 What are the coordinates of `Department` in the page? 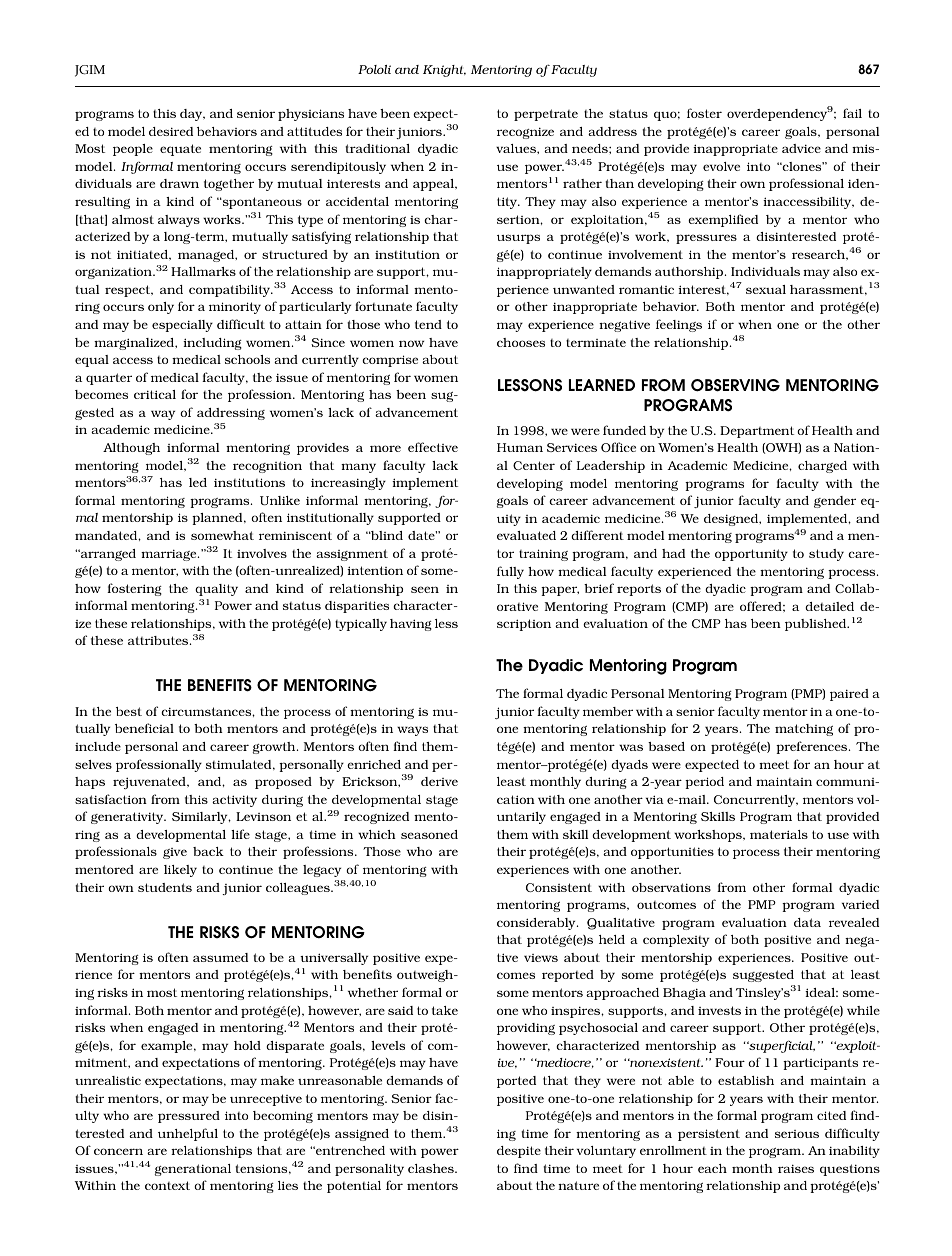 It's located at (757, 432).
